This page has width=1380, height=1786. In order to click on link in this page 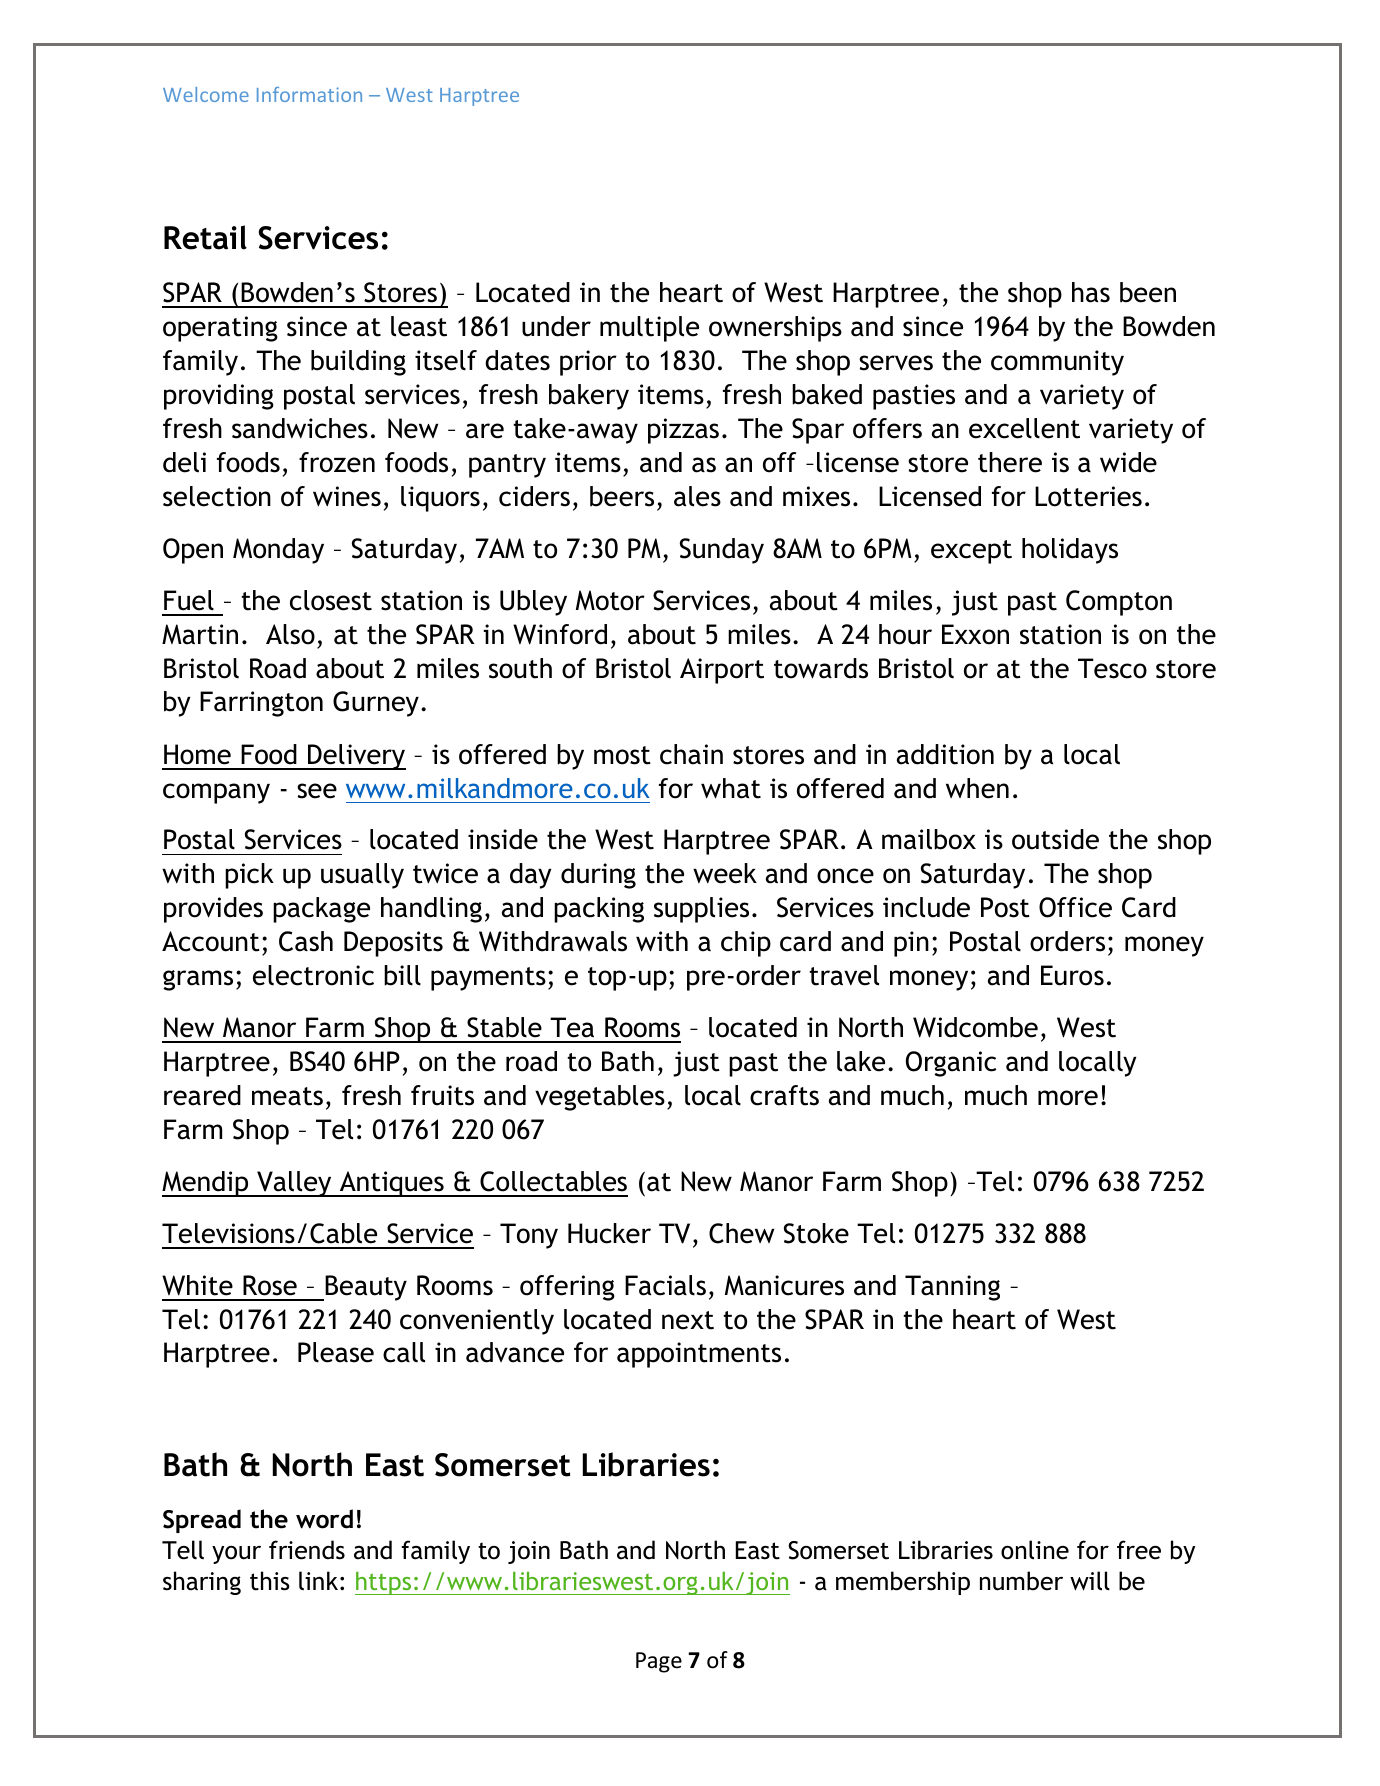, I will do `click(318, 1580)`.
